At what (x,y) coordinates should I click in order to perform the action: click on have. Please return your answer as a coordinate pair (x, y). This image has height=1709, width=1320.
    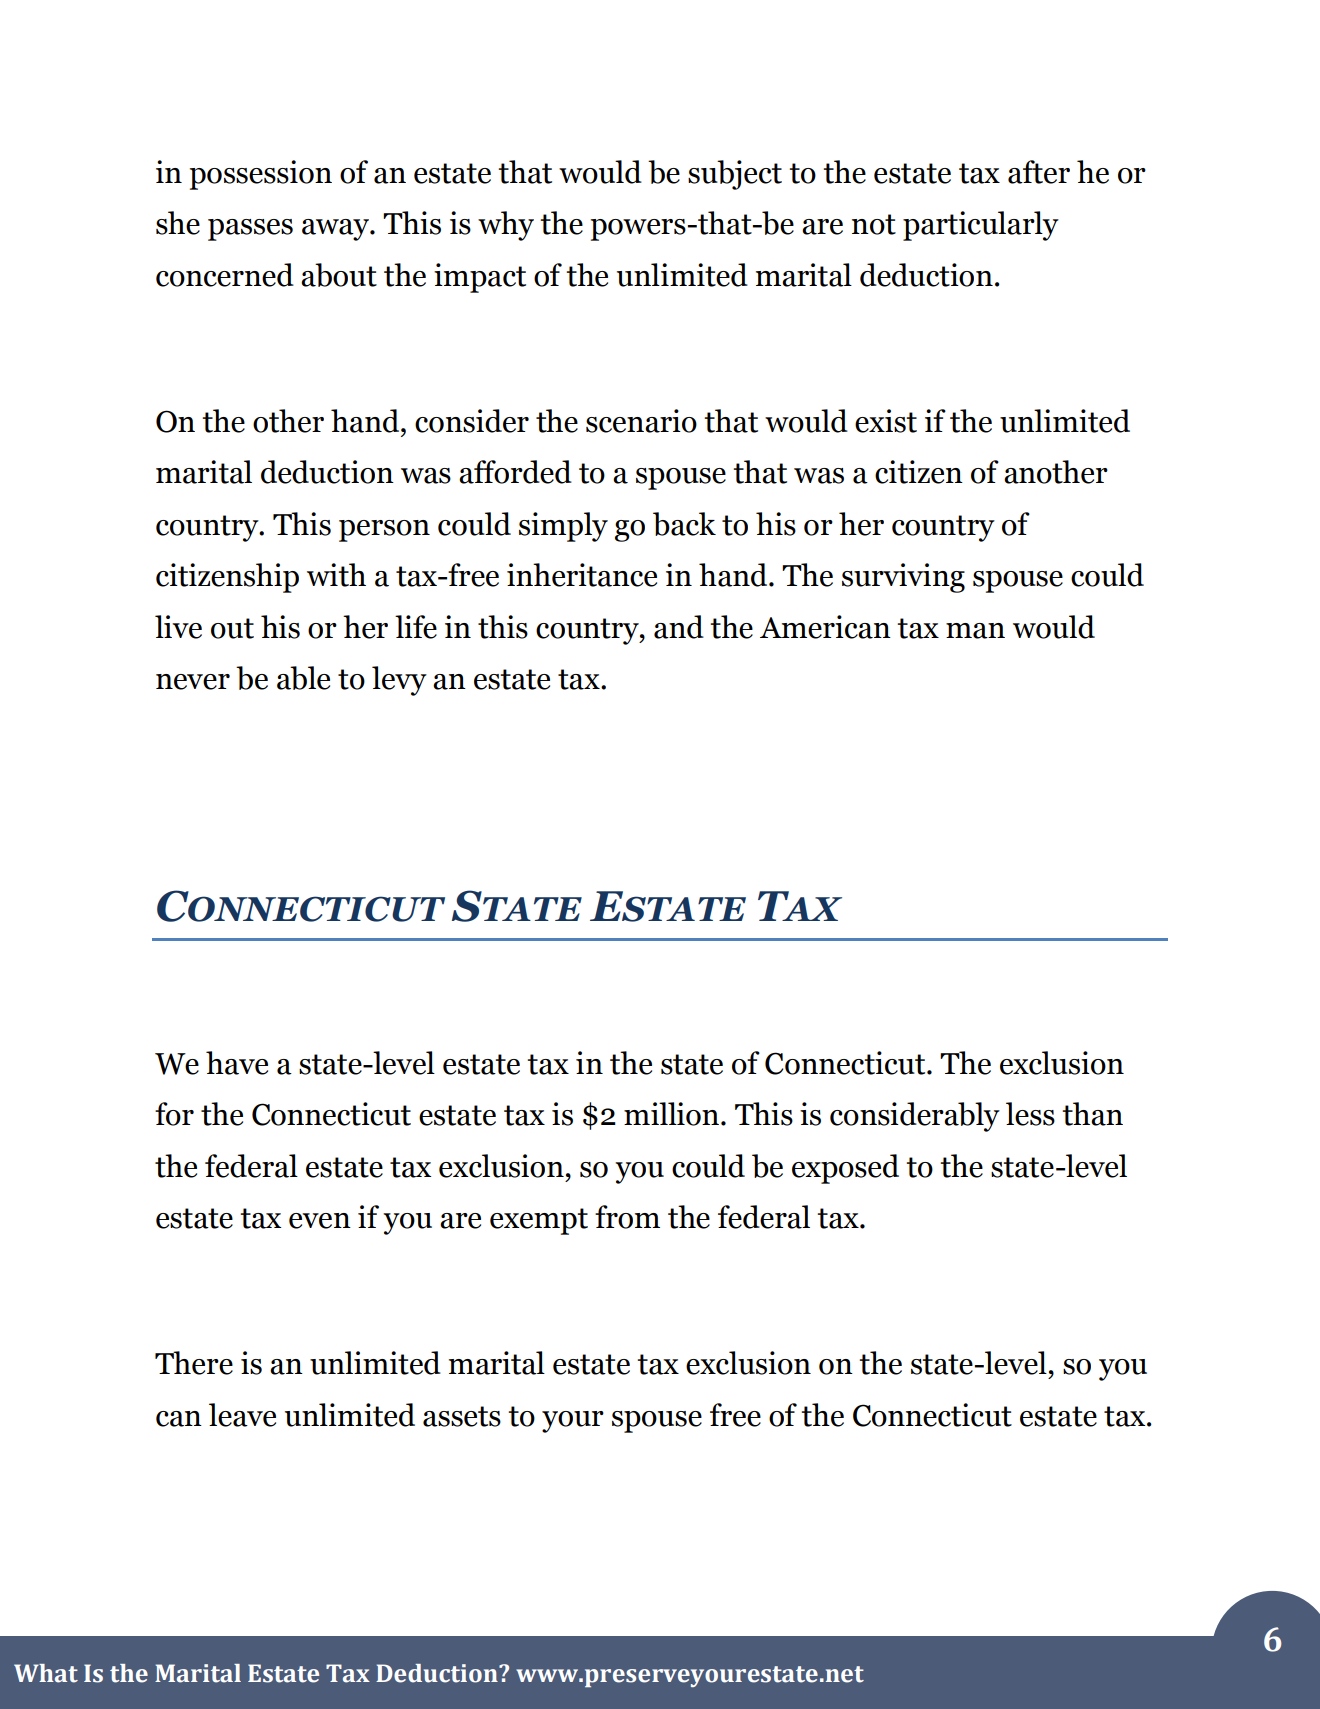
    Looking at the image, I should click on (237, 1063).
